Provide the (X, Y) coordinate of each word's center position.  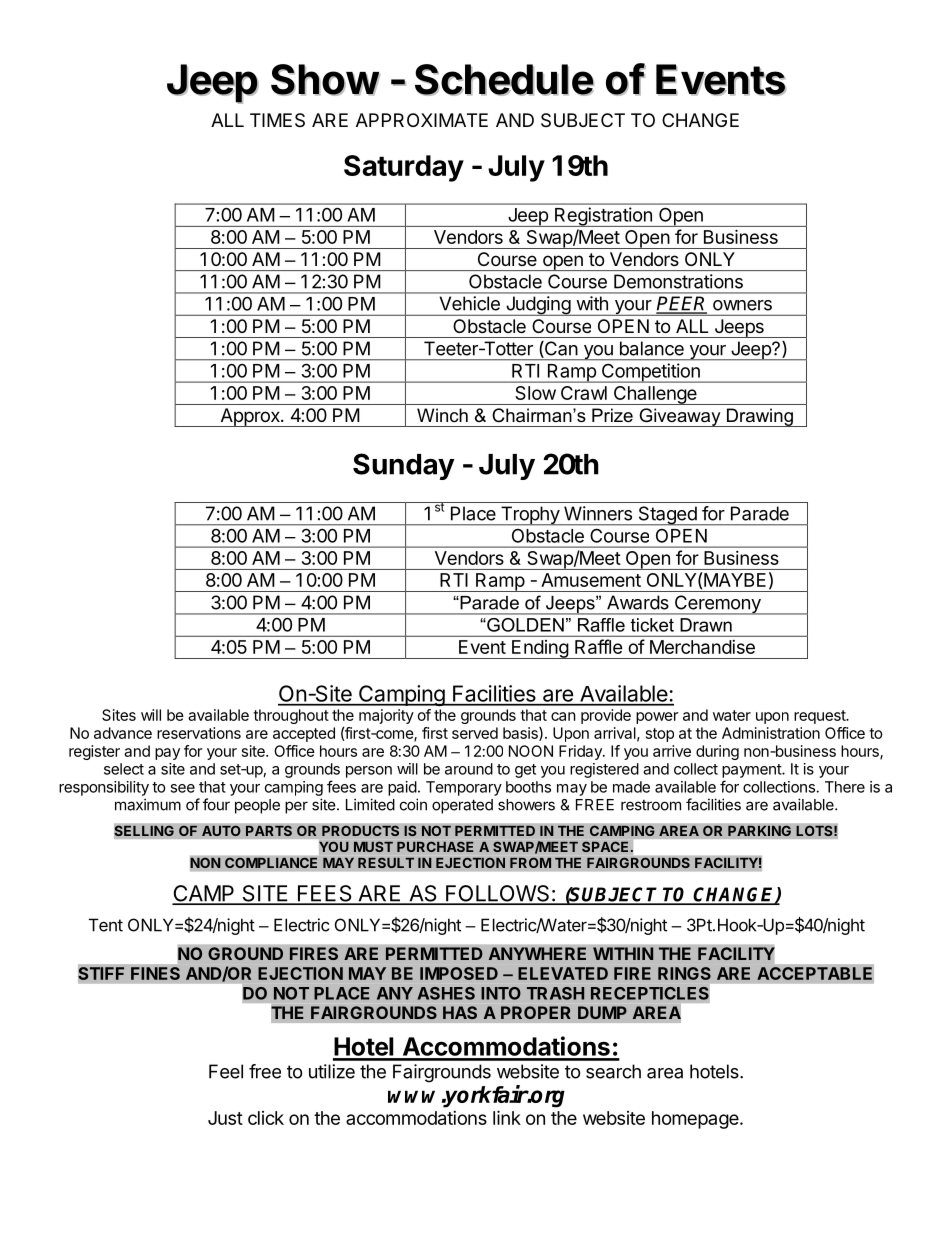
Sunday (404, 466)
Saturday (404, 168)
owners (742, 305)
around (469, 769)
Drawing (760, 417)
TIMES (277, 120)
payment (752, 771)
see (182, 788)
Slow (536, 393)
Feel (226, 1071)
